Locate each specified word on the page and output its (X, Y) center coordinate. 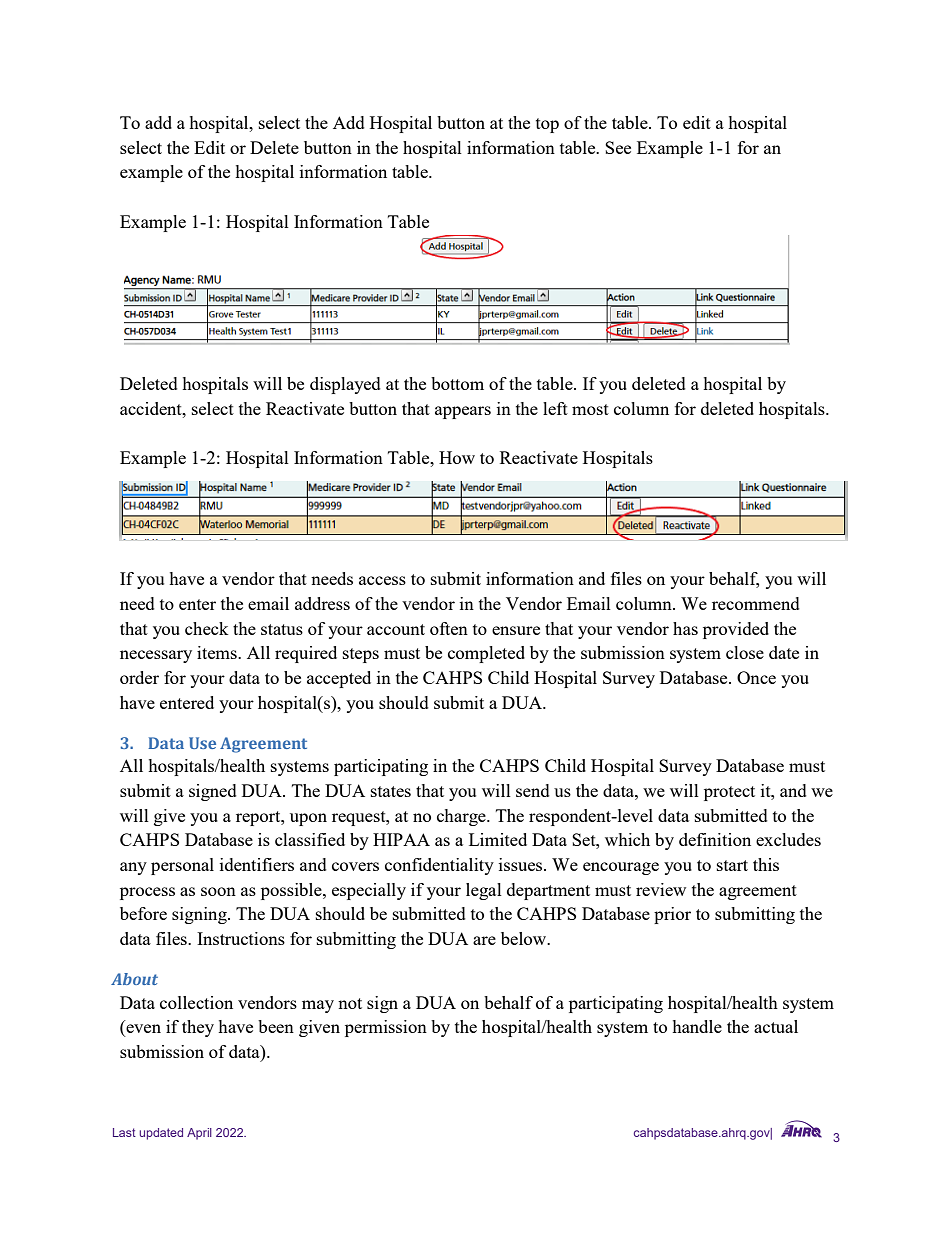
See (618, 147)
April (199, 1134)
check (207, 628)
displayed (345, 385)
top (547, 125)
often (449, 628)
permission (386, 1028)
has (685, 628)
